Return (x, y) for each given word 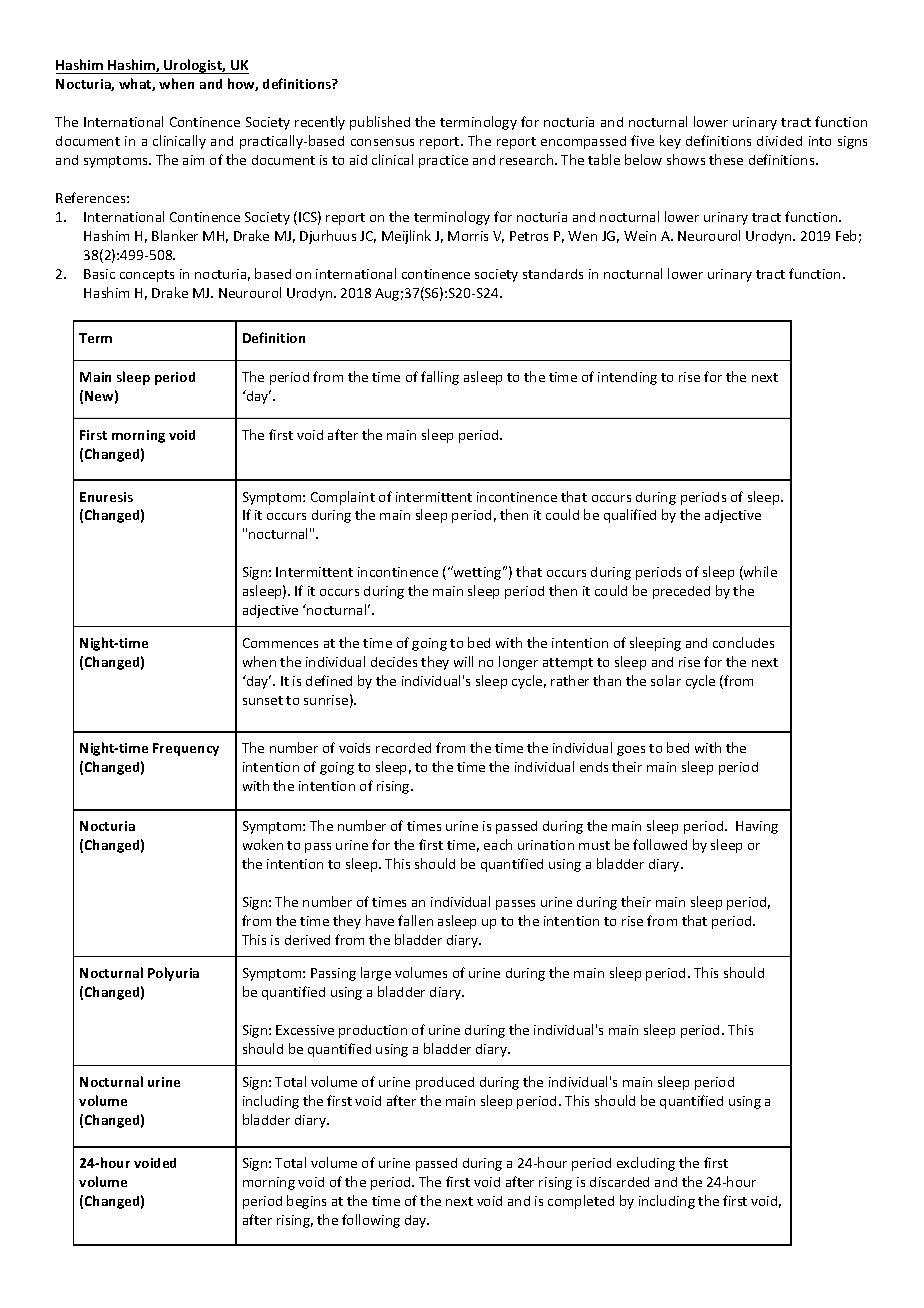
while (759, 573)
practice (443, 161)
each (498, 844)
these (726, 159)
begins (306, 1202)
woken (263, 844)
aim (193, 160)
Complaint (343, 498)
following (371, 1221)
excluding (646, 1164)
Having (757, 827)
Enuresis (106, 497)
